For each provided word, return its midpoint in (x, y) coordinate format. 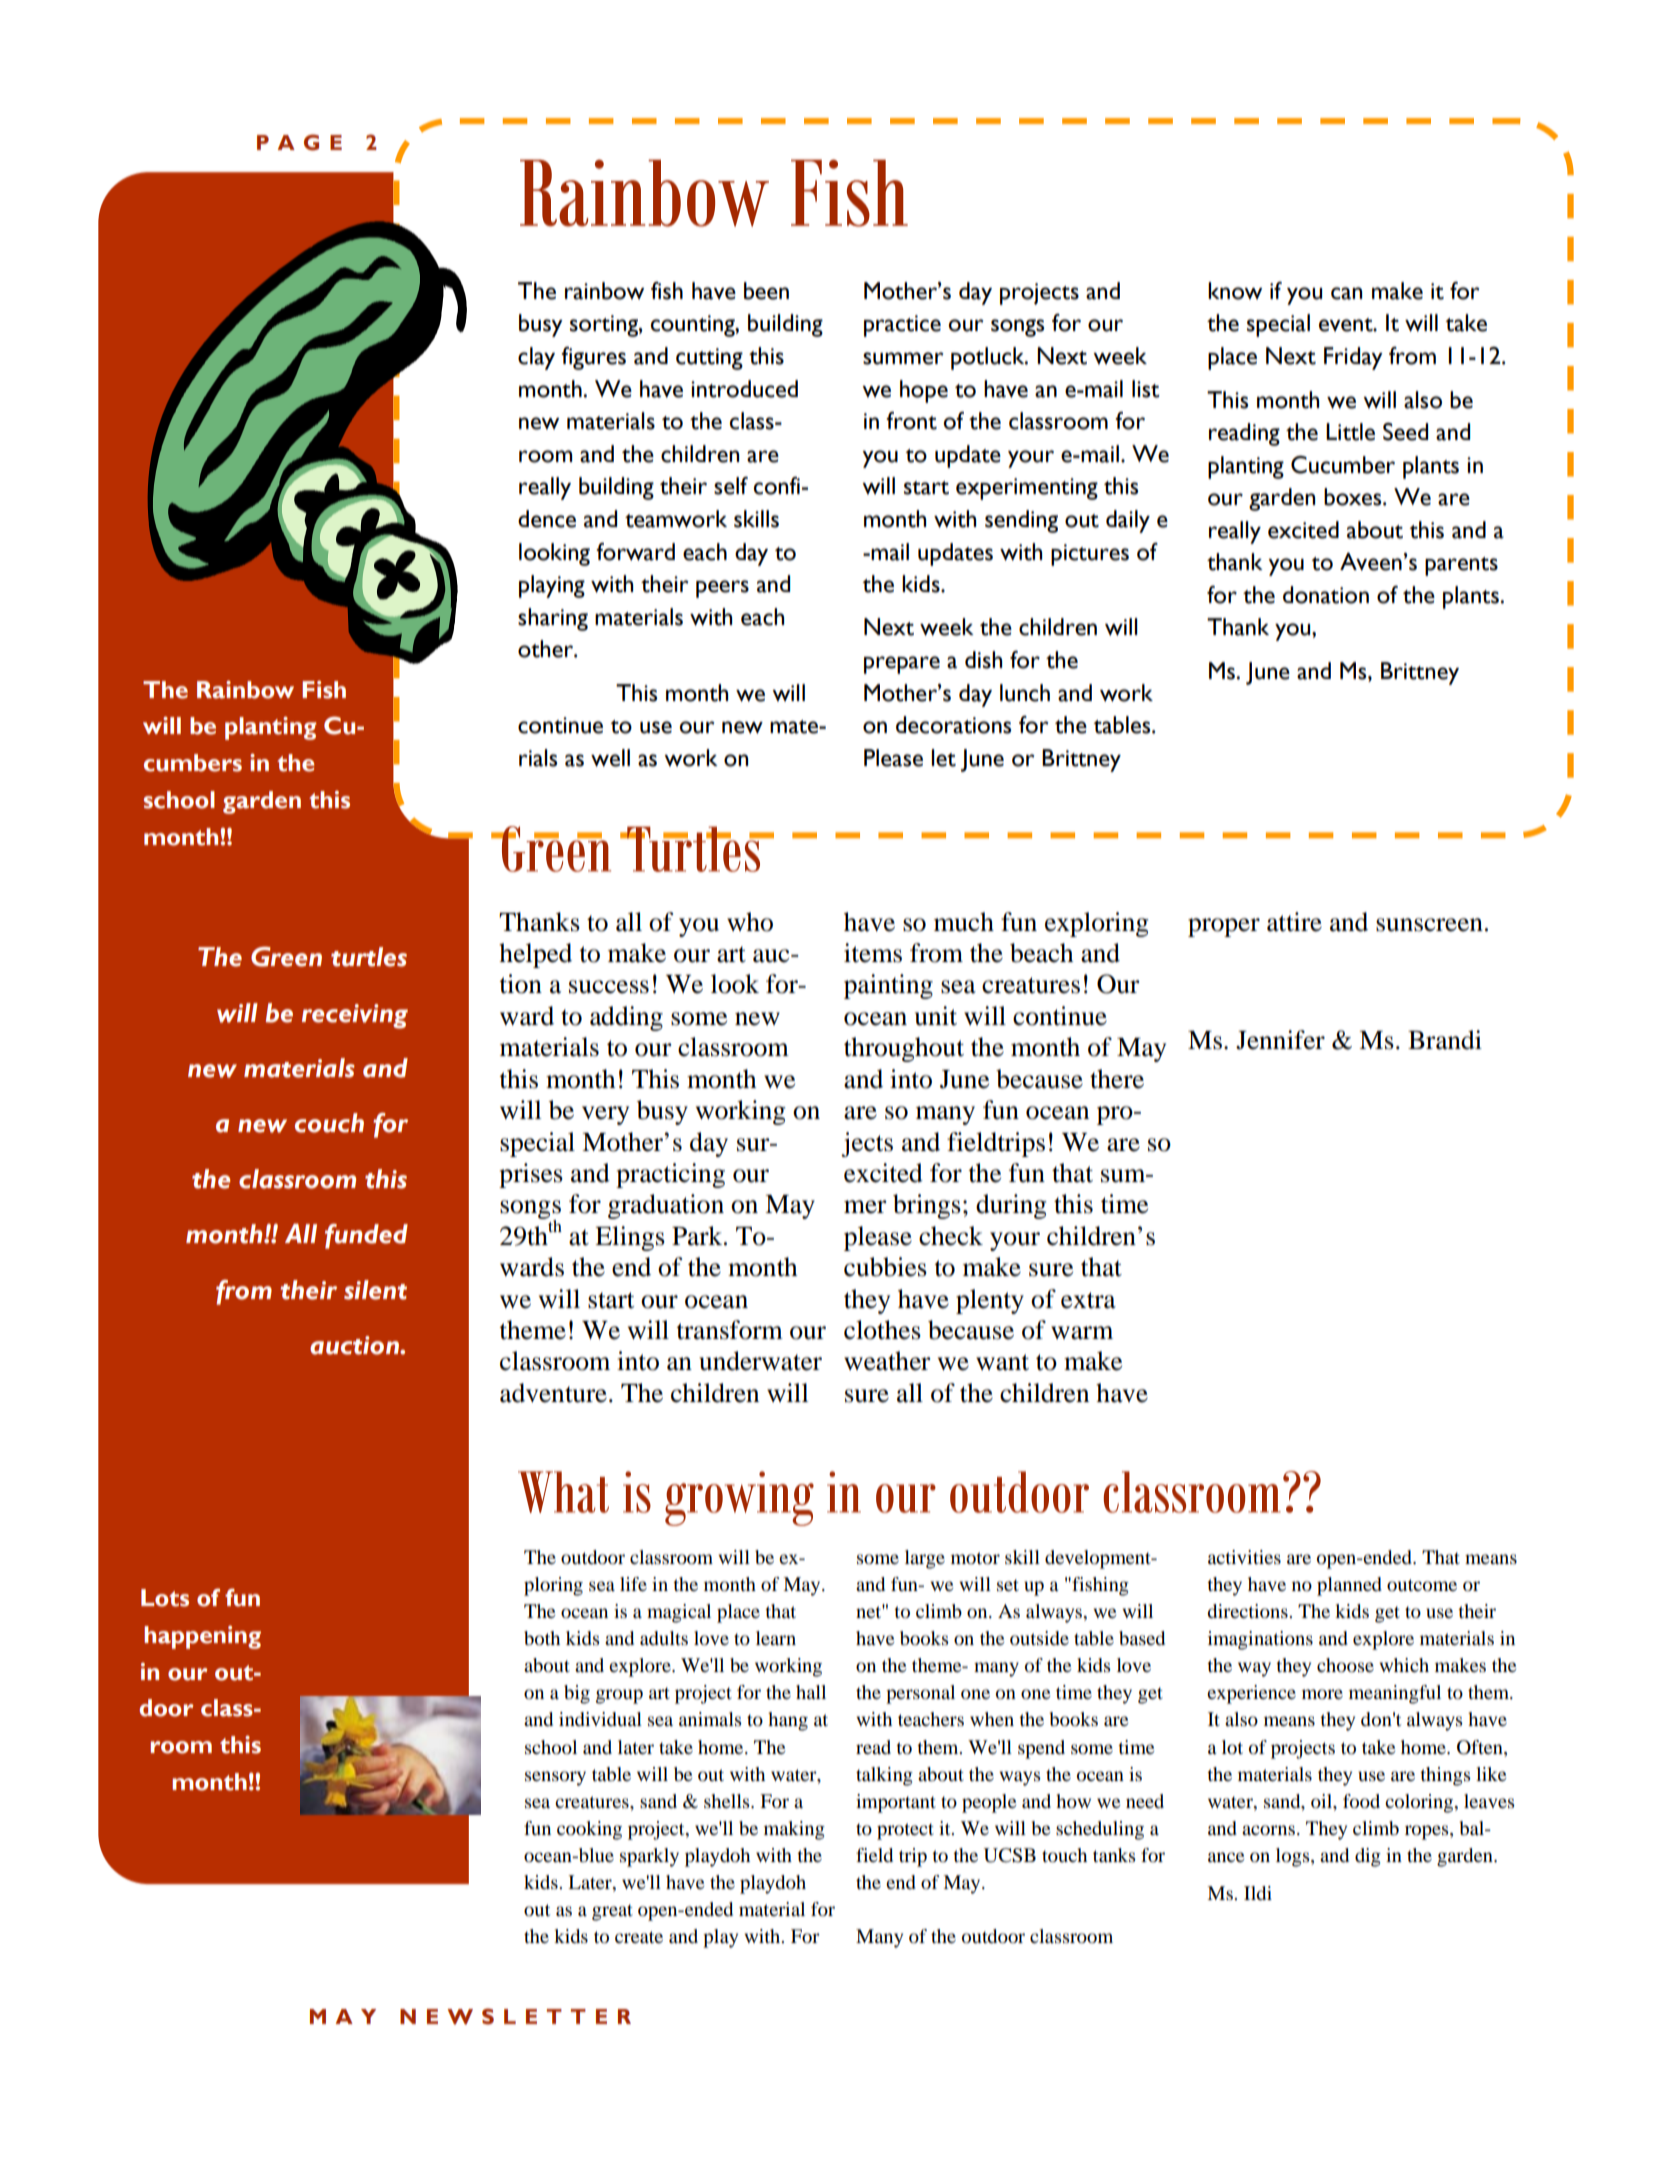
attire (1294, 922)
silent (375, 1290)
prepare (902, 665)
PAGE (299, 142)
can (1346, 293)
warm (1082, 1333)
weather (887, 1361)
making (794, 1830)
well (610, 758)
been (766, 291)
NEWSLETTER (515, 2016)
